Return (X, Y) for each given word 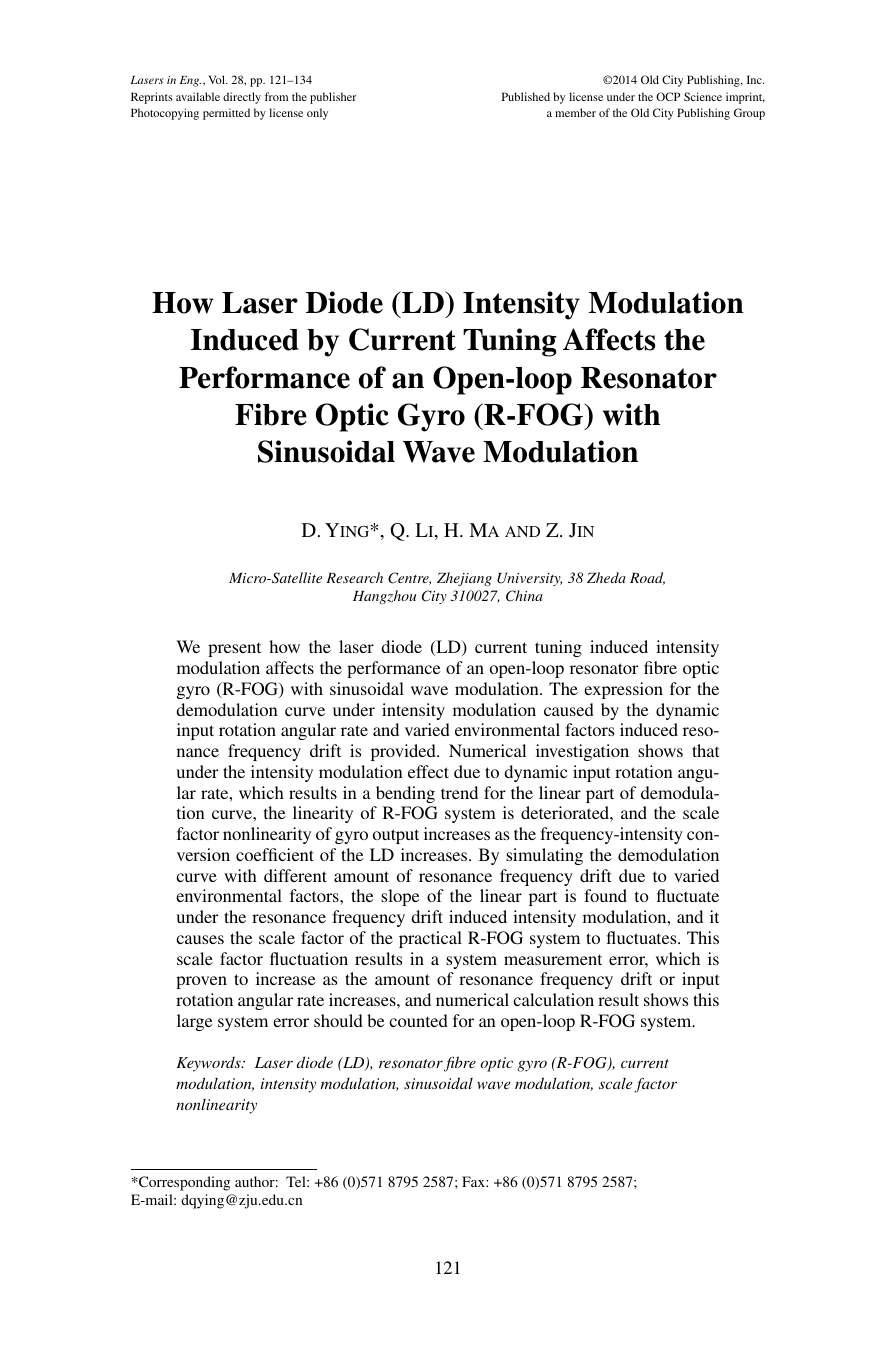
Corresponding (183, 1183)
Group (749, 114)
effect (428, 771)
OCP (668, 96)
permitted (226, 114)
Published (526, 96)
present (234, 649)
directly (242, 98)
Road (647, 578)
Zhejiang (464, 579)
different (295, 875)
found (605, 895)
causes (200, 939)
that (705, 750)
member (575, 112)
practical (430, 939)
